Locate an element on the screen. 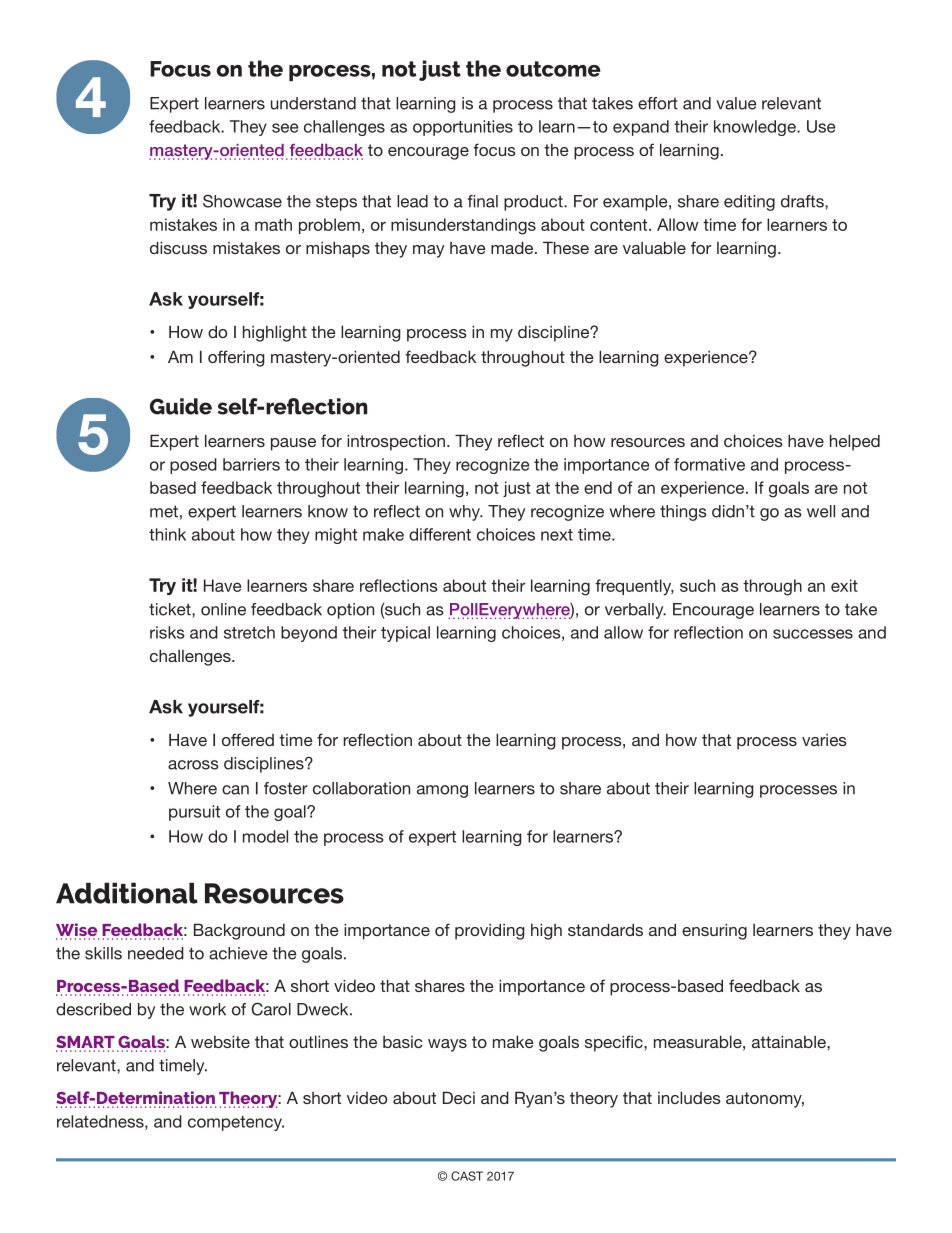 This screenshot has width=952, height=1233. CAST is located at coordinates (467, 1176).
